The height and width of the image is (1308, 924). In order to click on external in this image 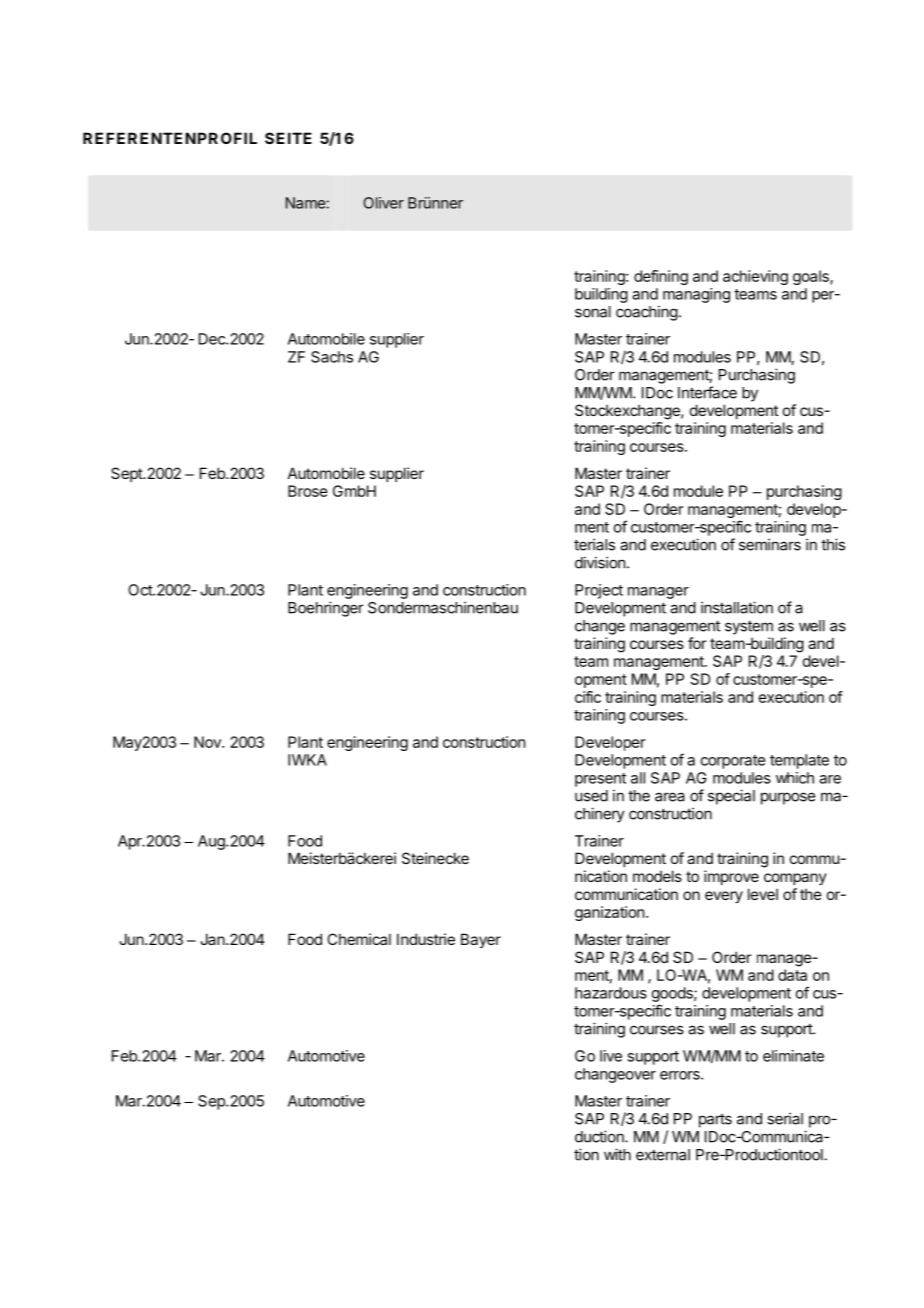, I will do `click(663, 1155)`.
